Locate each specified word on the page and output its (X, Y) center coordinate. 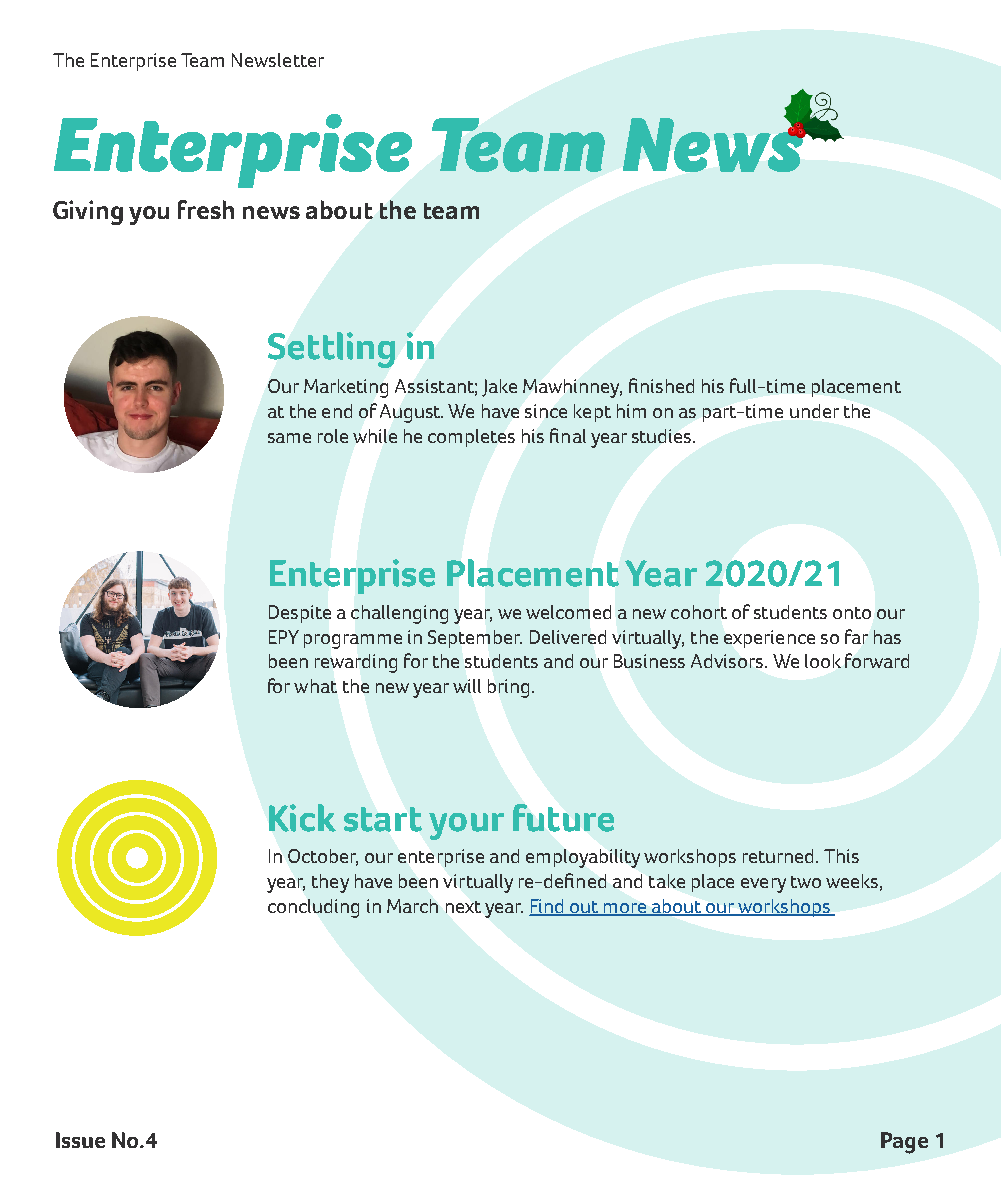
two (806, 882)
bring (508, 688)
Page (904, 1143)
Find (548, 907)
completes (471, 438)
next (463, 907)
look (823, 661)
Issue (80, 1140)
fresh (206, 209)
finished (661, 385)
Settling (331, 350)
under (814, 411)
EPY (284, 637)
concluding (313, 908)
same (289, 438)
